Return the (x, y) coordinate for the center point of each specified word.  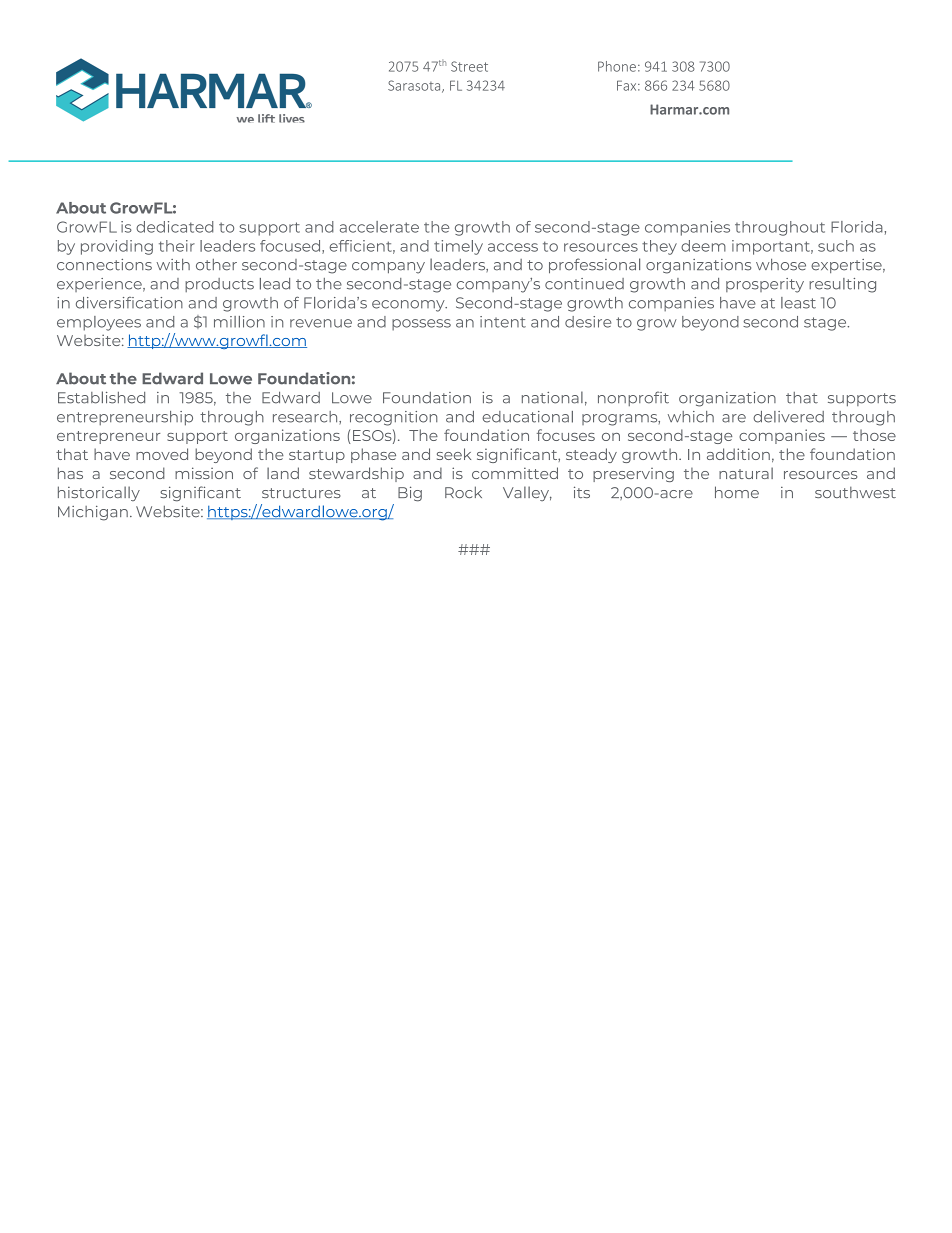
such (836, 246)
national (552, 397)
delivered (788, 417)
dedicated (174, 227)
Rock (463, 492)
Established (101, 397)
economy (409, 306)
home (737, 492)
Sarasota (415, 86)
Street (469, 66)
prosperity (765, 285)
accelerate (379, 227)
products (219, 285)
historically (99, 493)
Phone (617, 66)
